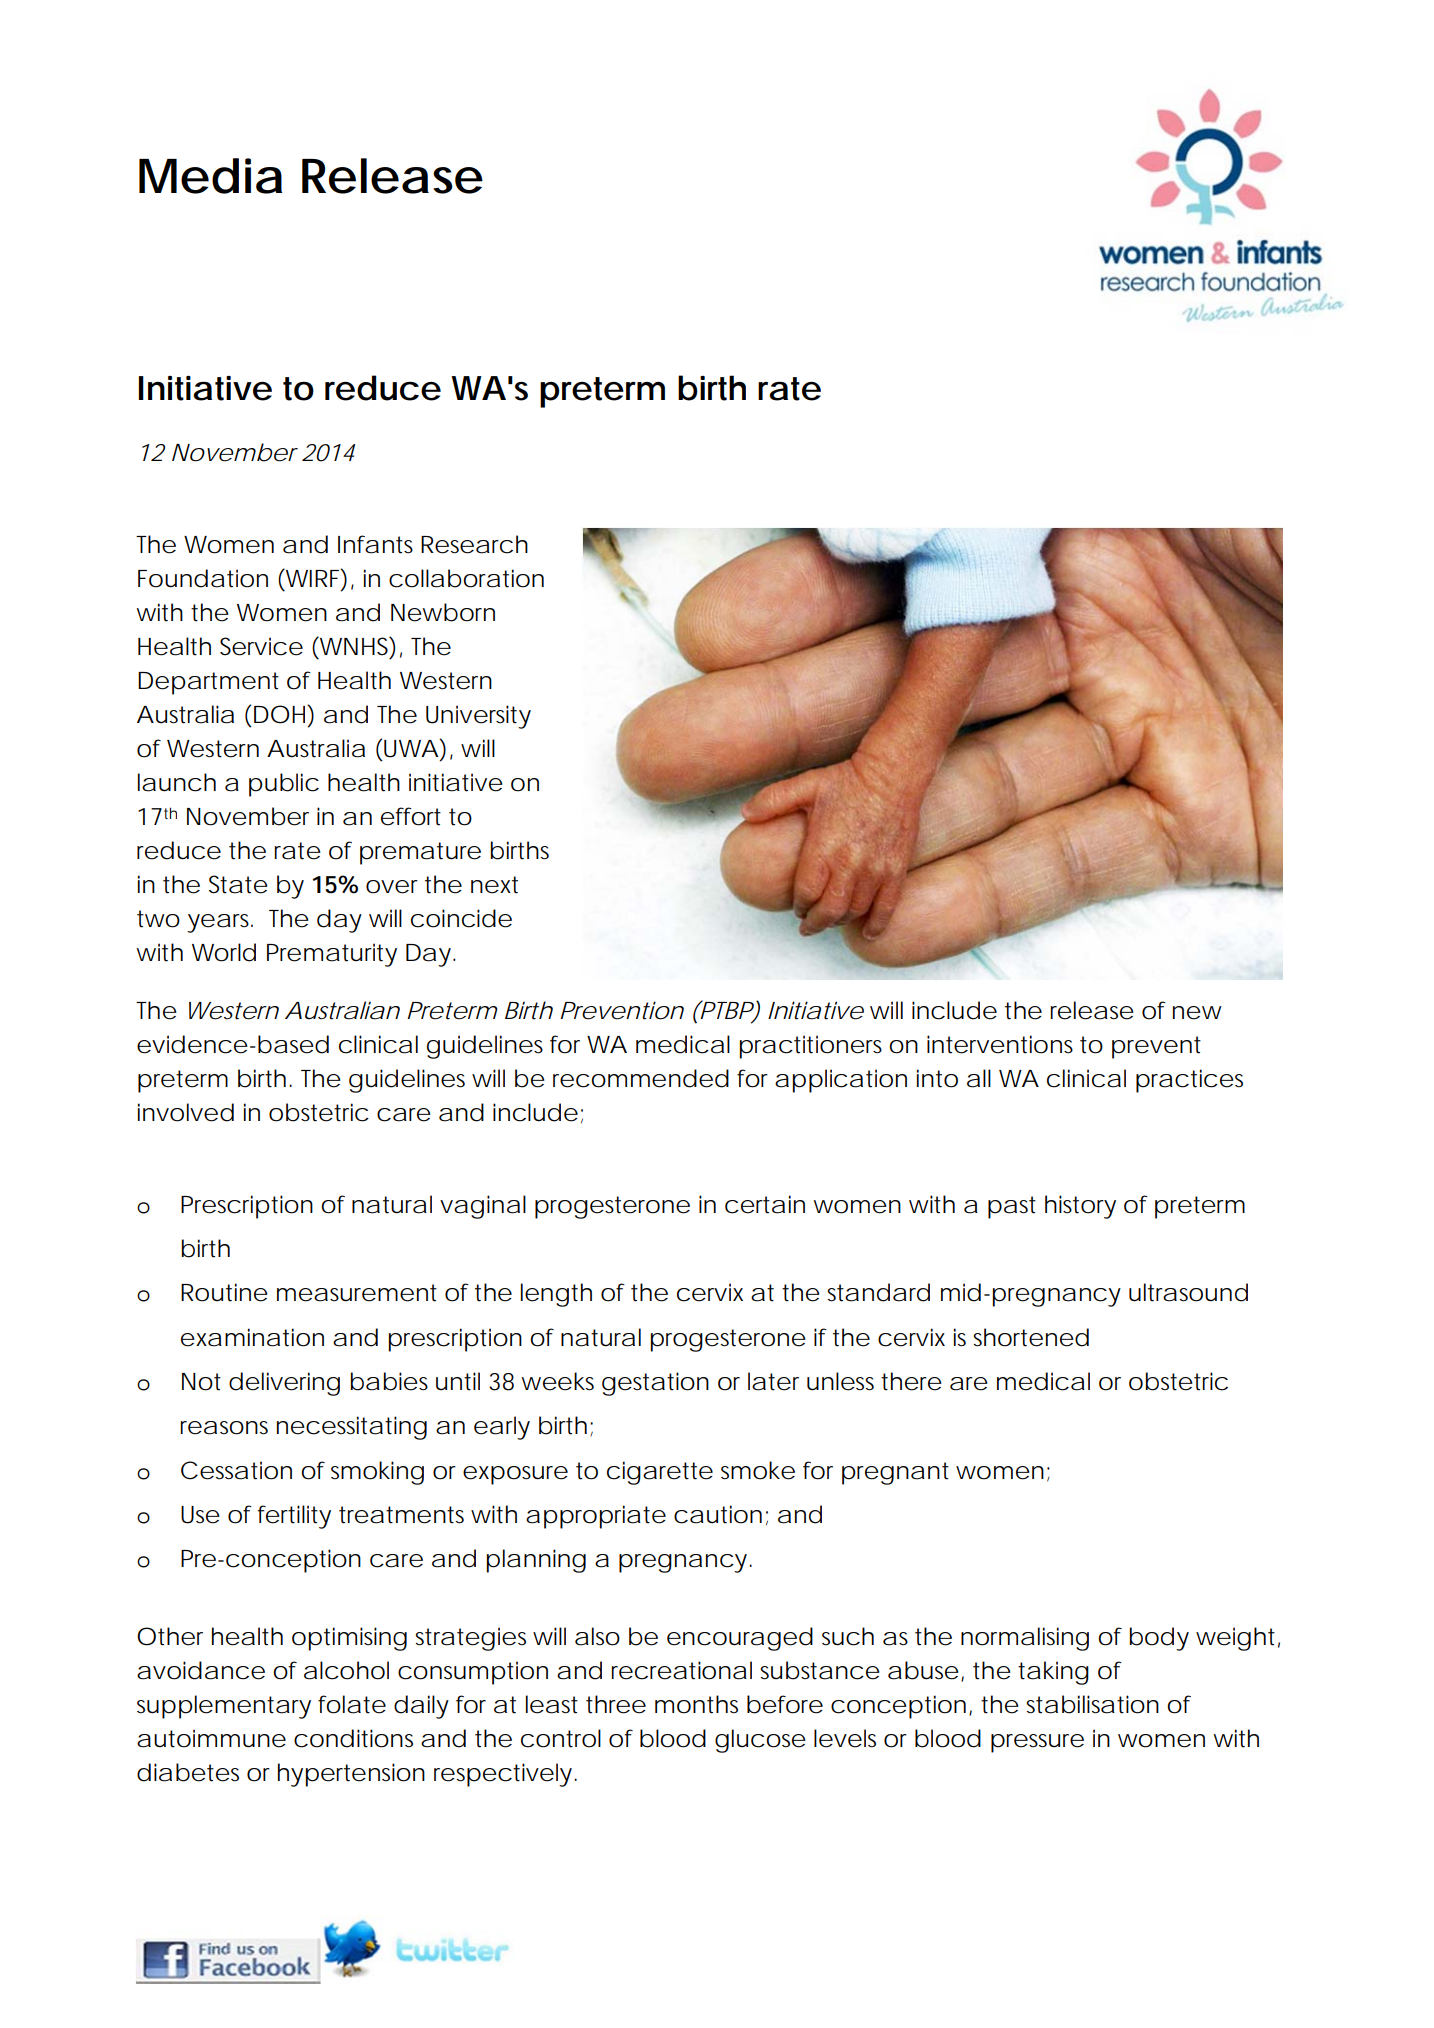 This screenshot has width=1434, height=2028. What do you see at coordinates (1080, 1207) in the screenshot?
I see `history` at bounding box center [1080, 1207].
